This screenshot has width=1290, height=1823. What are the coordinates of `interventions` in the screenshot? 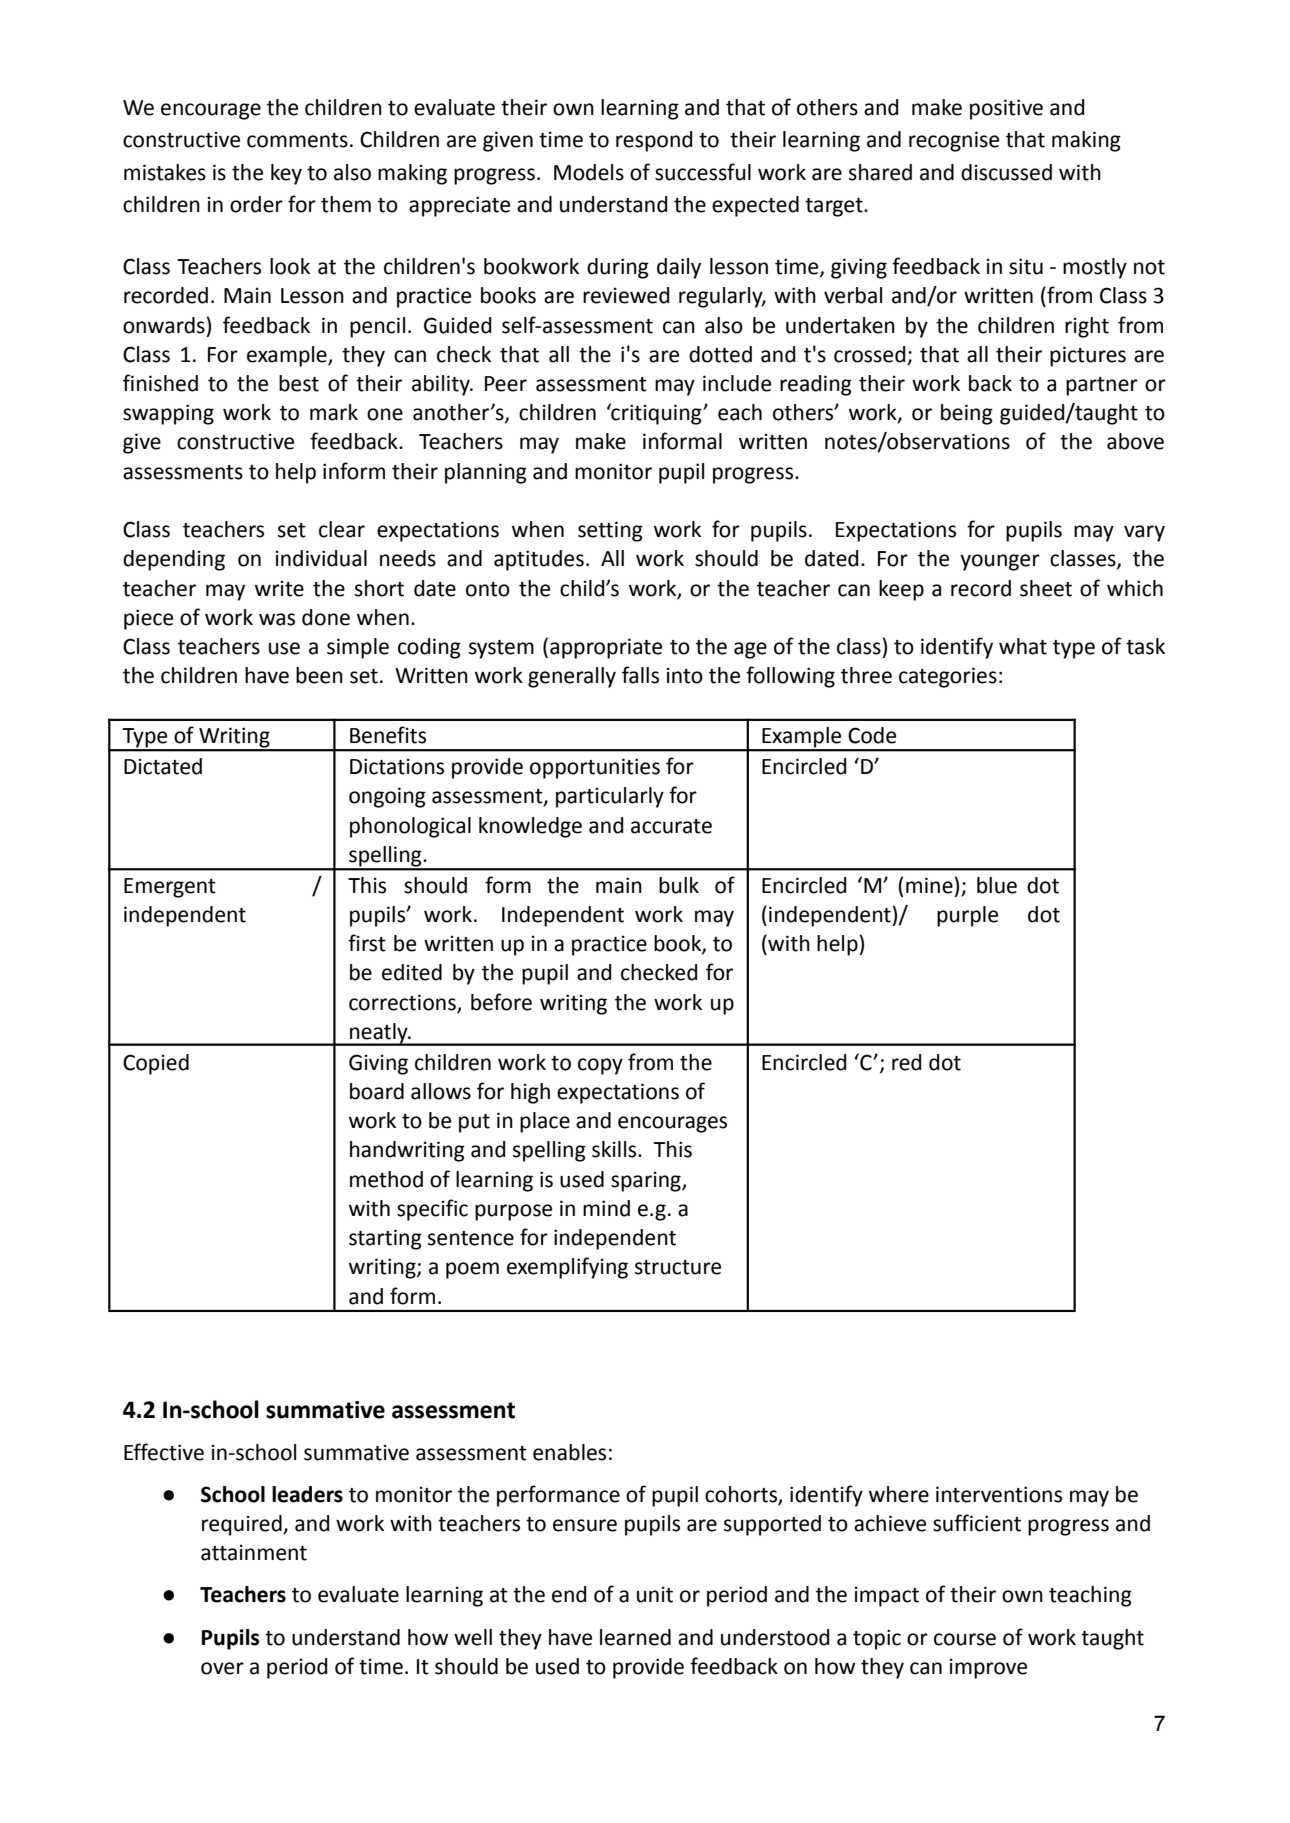 It's located at (999, 1494).
